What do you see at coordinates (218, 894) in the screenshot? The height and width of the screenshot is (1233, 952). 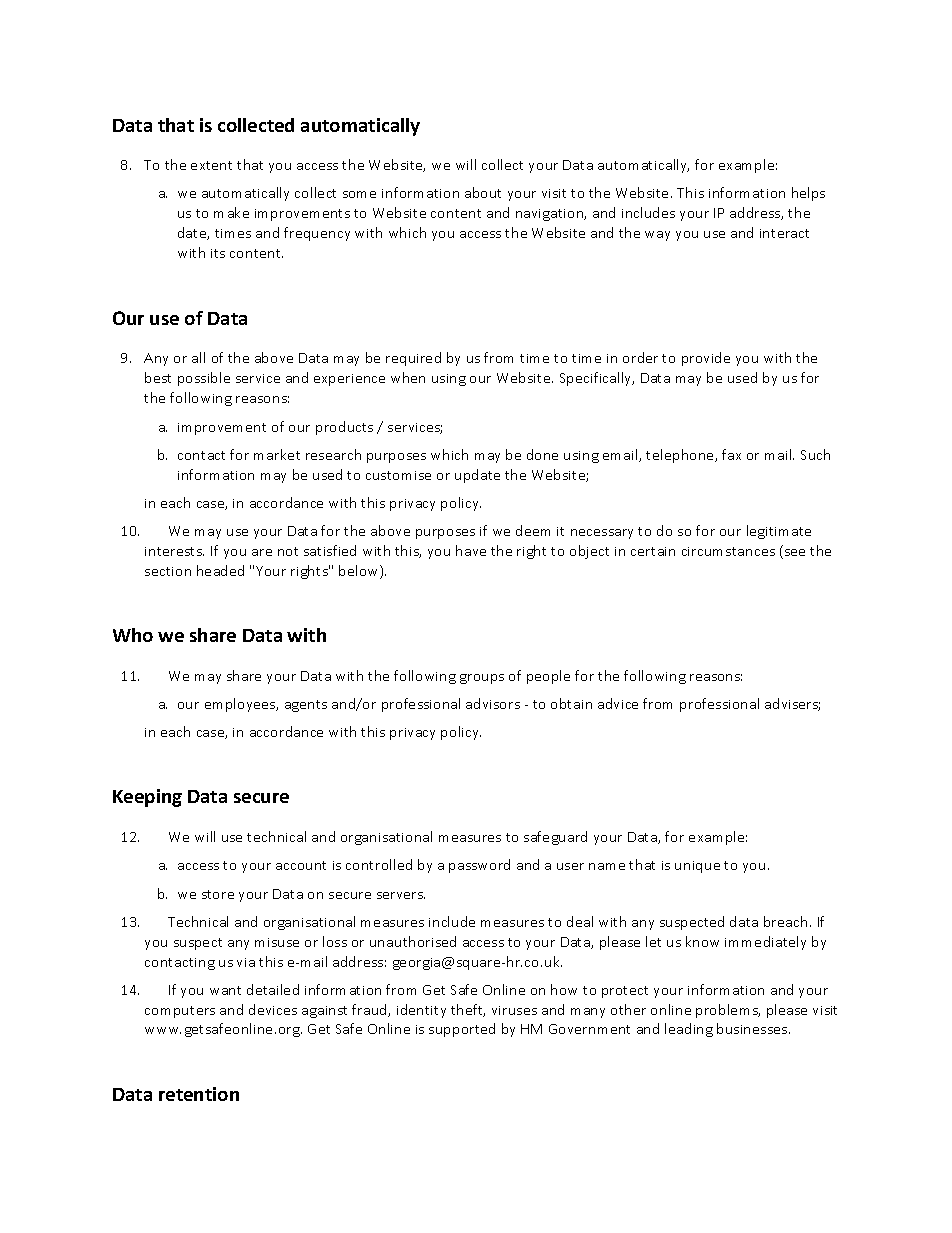 I see `store` at bounding box center [218, 894].
